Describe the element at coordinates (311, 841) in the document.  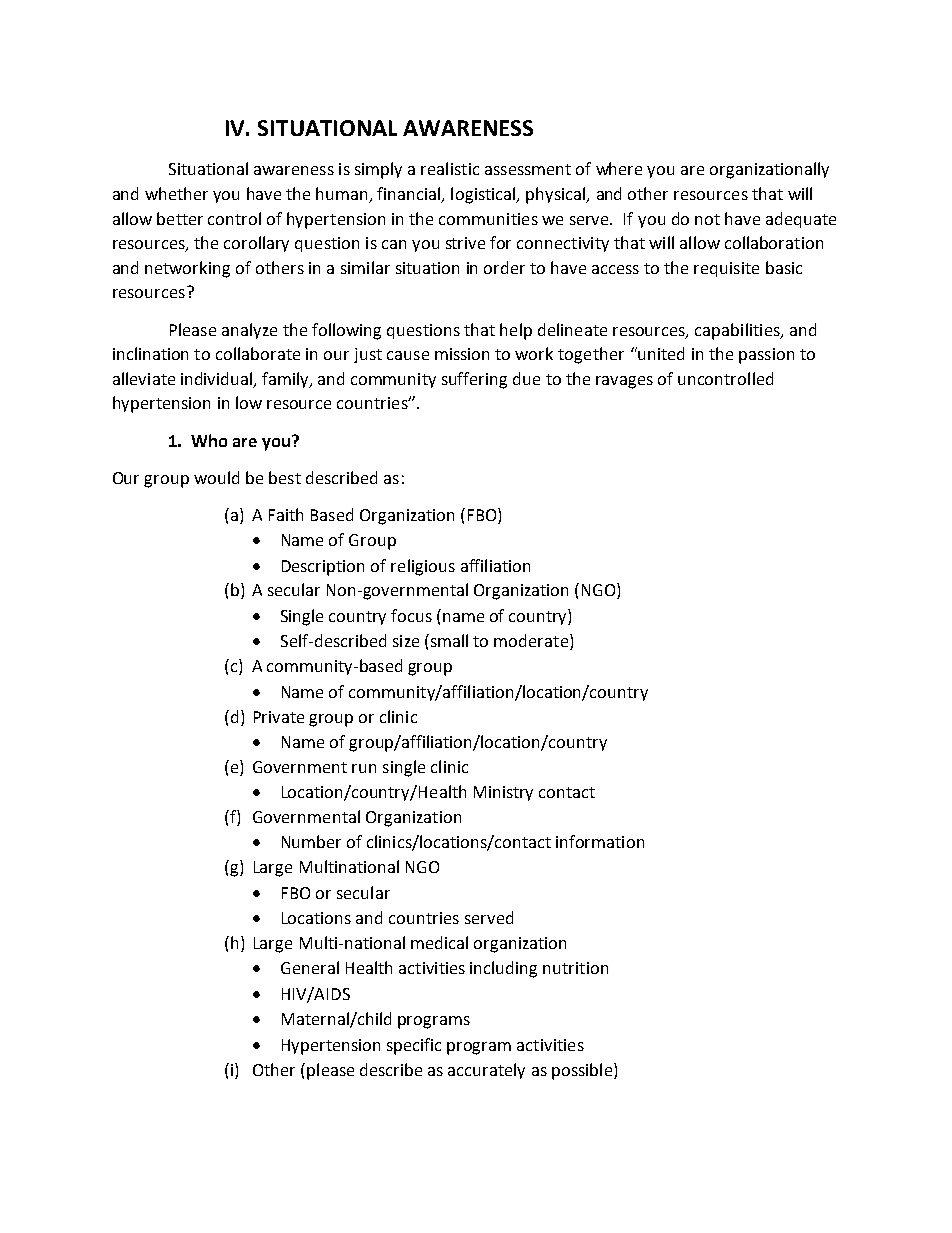
I see `Number` at that location.
